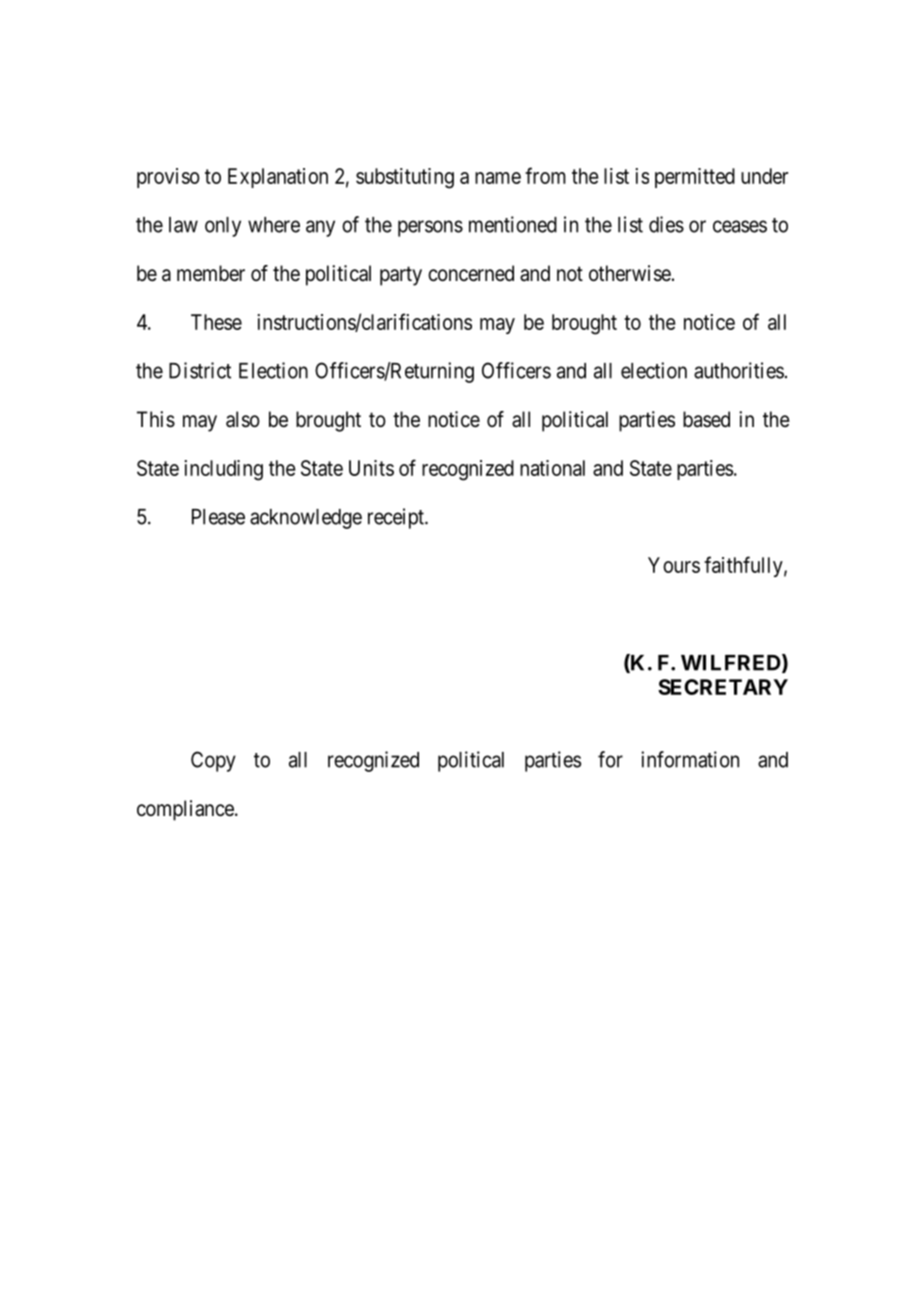 The width and height of the screenshot is (924, 1308). Describe the element at coordinates (674, 565) in the screenshot. I see `Yours` at that location.
